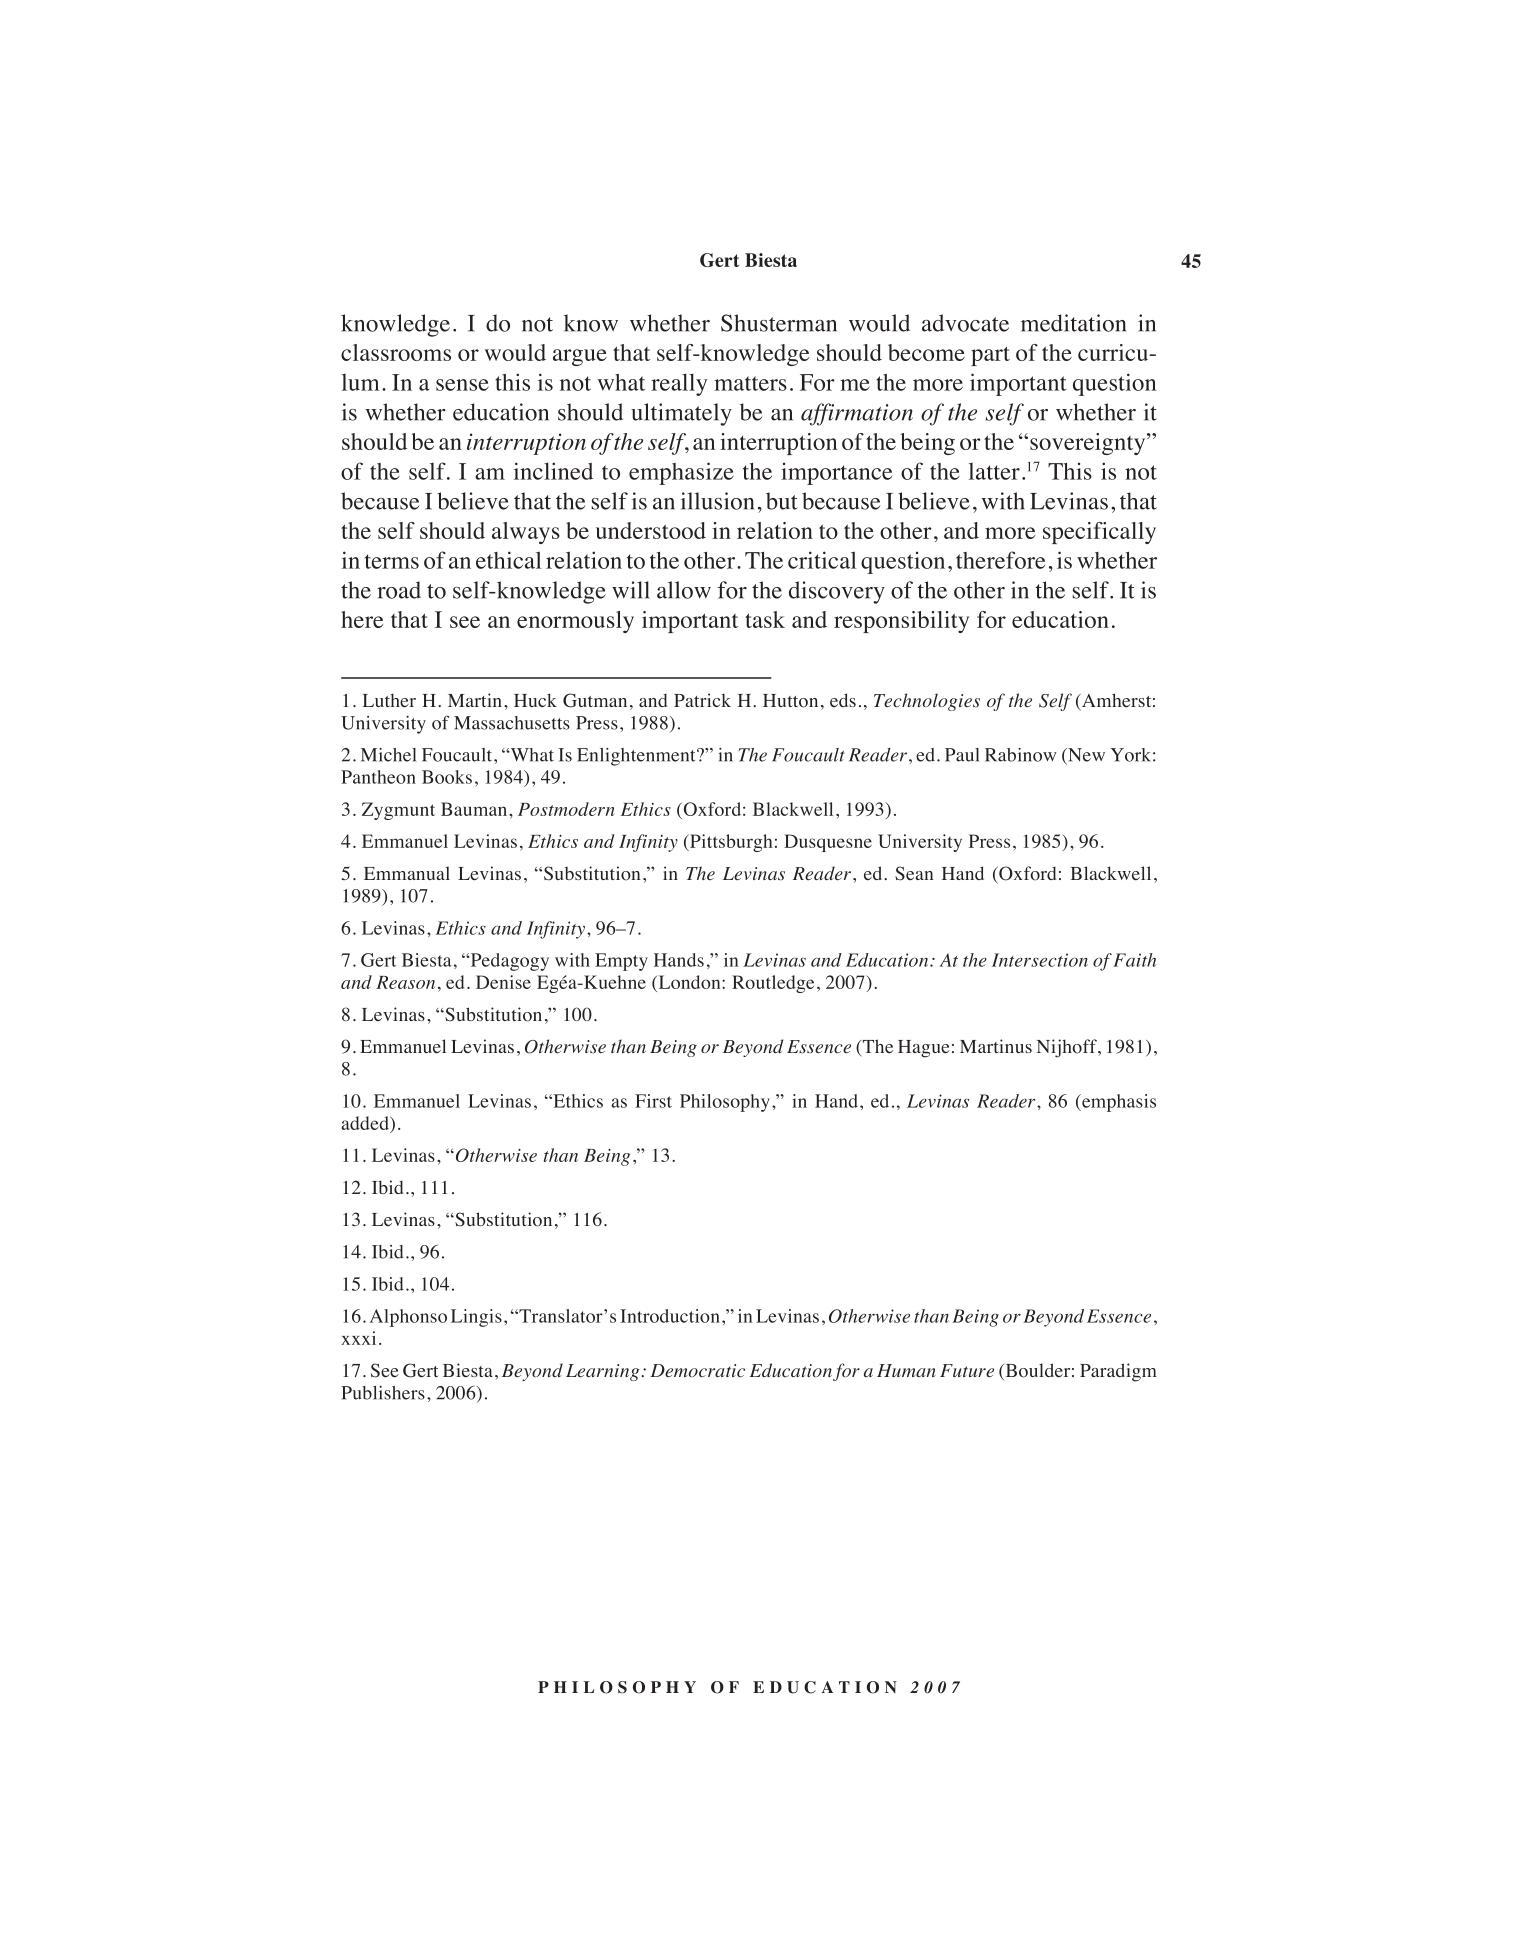 The height and width of the screenshot is (1958, 1513). Describe the element at coordinates (408, 1318) in the screenshot. I see `Alphonso` at that location.
